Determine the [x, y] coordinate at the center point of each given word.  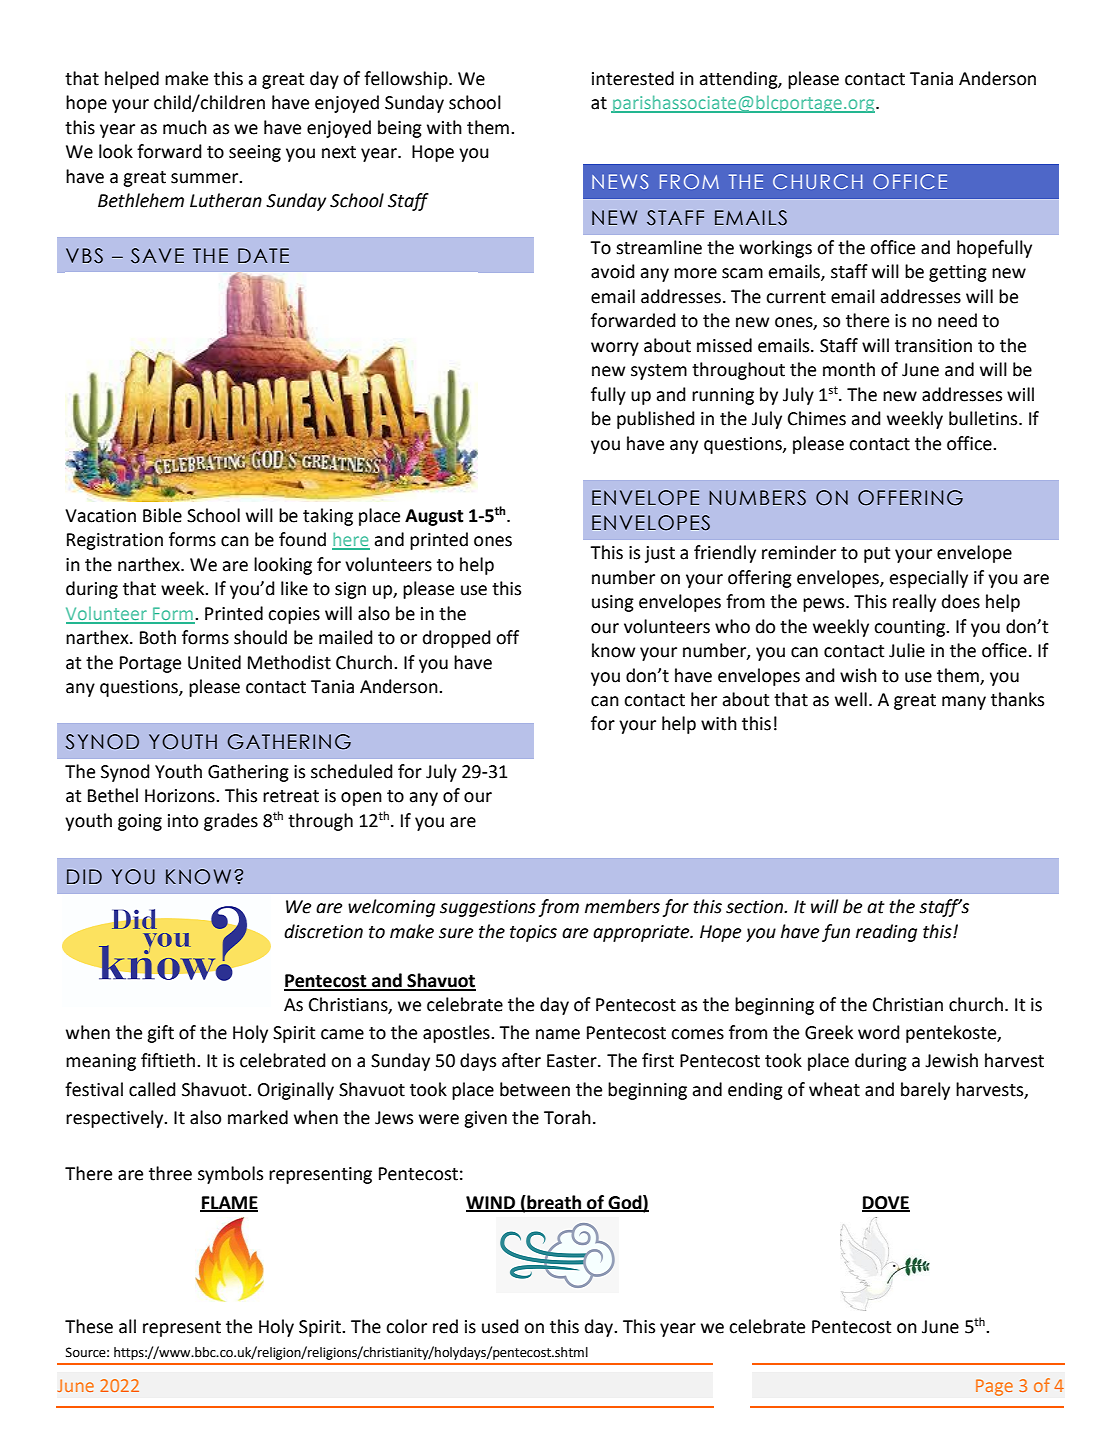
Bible [162, 515]
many [964, 703]
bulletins [984, 418]
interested [633, 78]
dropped [457, 639]
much [185, 127]
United [214, 662]
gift [160, 1034]
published [656, 420]
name [558, 1034]
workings [775, 249]
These [89, 1326]
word [879, 1032]
